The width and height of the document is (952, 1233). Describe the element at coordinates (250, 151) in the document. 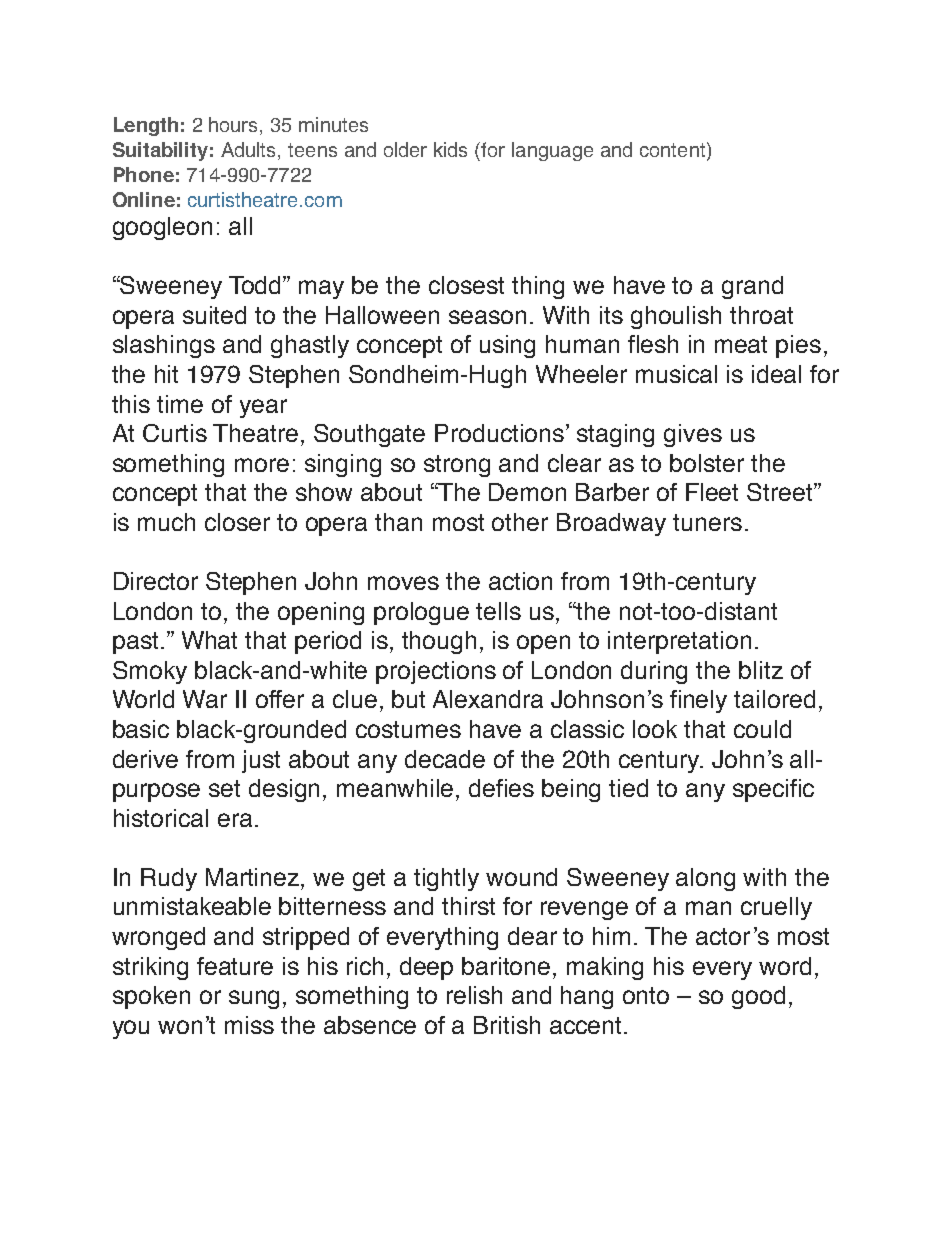

I see `Adults` at that location.
